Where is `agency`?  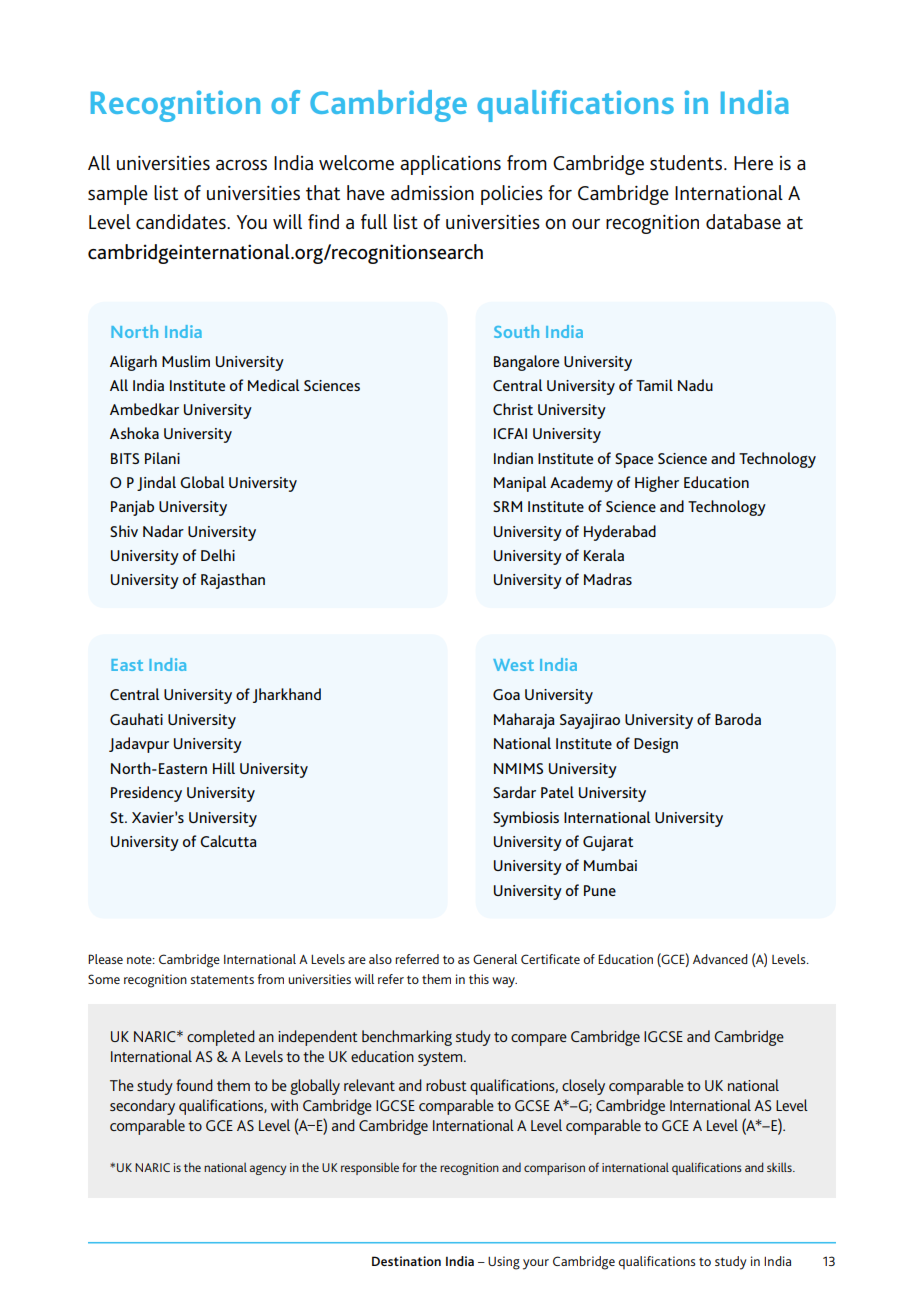
agency is located at coordinates (268, 1170).
